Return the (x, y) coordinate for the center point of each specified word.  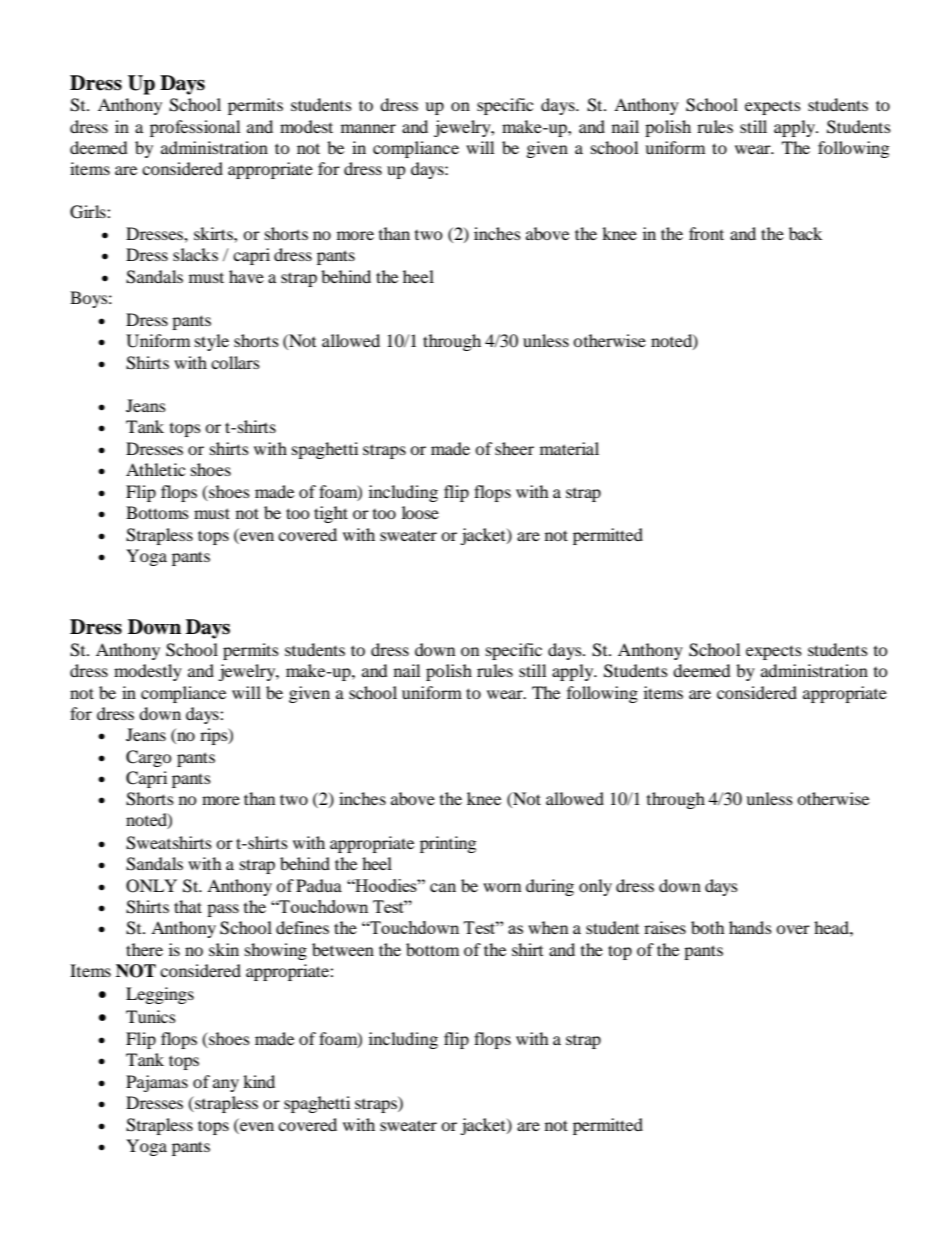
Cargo (149, 758)
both (708, 927)
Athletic (155, 469)
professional (195, 128)
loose (420, 512)
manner (368, 128)
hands (750, 927)
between (343, 949)
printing (448, 844)
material (569, 448)
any (226, 1085)
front (706, 233)
